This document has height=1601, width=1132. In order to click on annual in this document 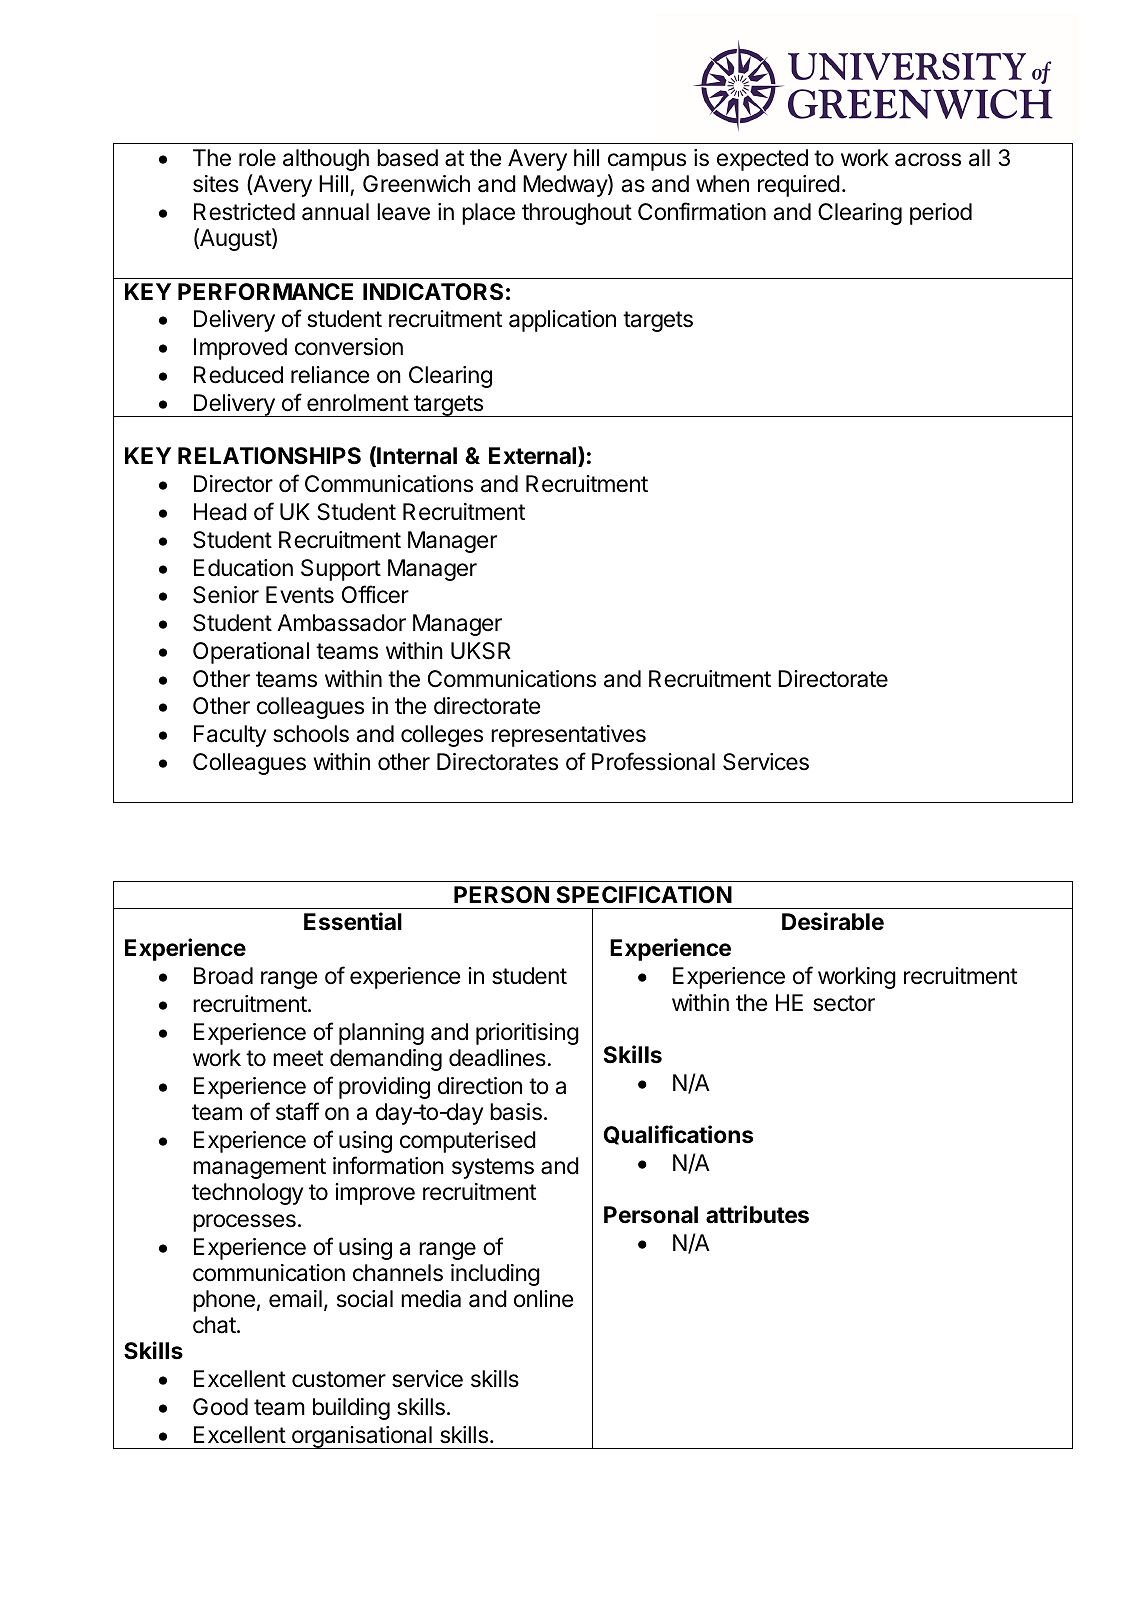, I will do `click(335, 212)`.
